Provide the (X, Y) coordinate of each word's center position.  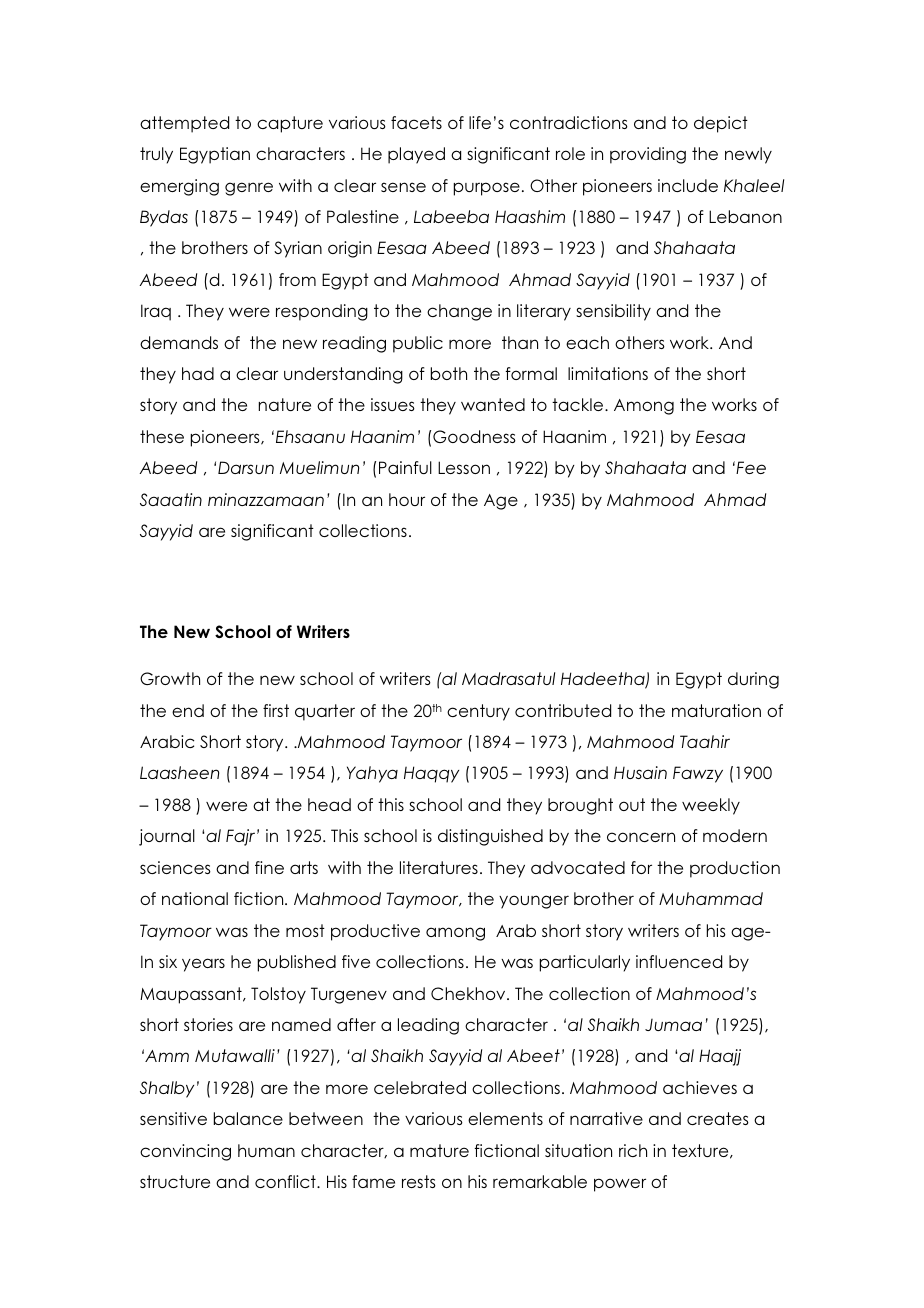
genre (249, 189)
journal (167, 837)
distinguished (490, 837)
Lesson (464, 467)
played (416, 155)
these (162, 436)
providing (648, 155)
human (266, 1150)
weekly (711, 806)
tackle (579, 404)
